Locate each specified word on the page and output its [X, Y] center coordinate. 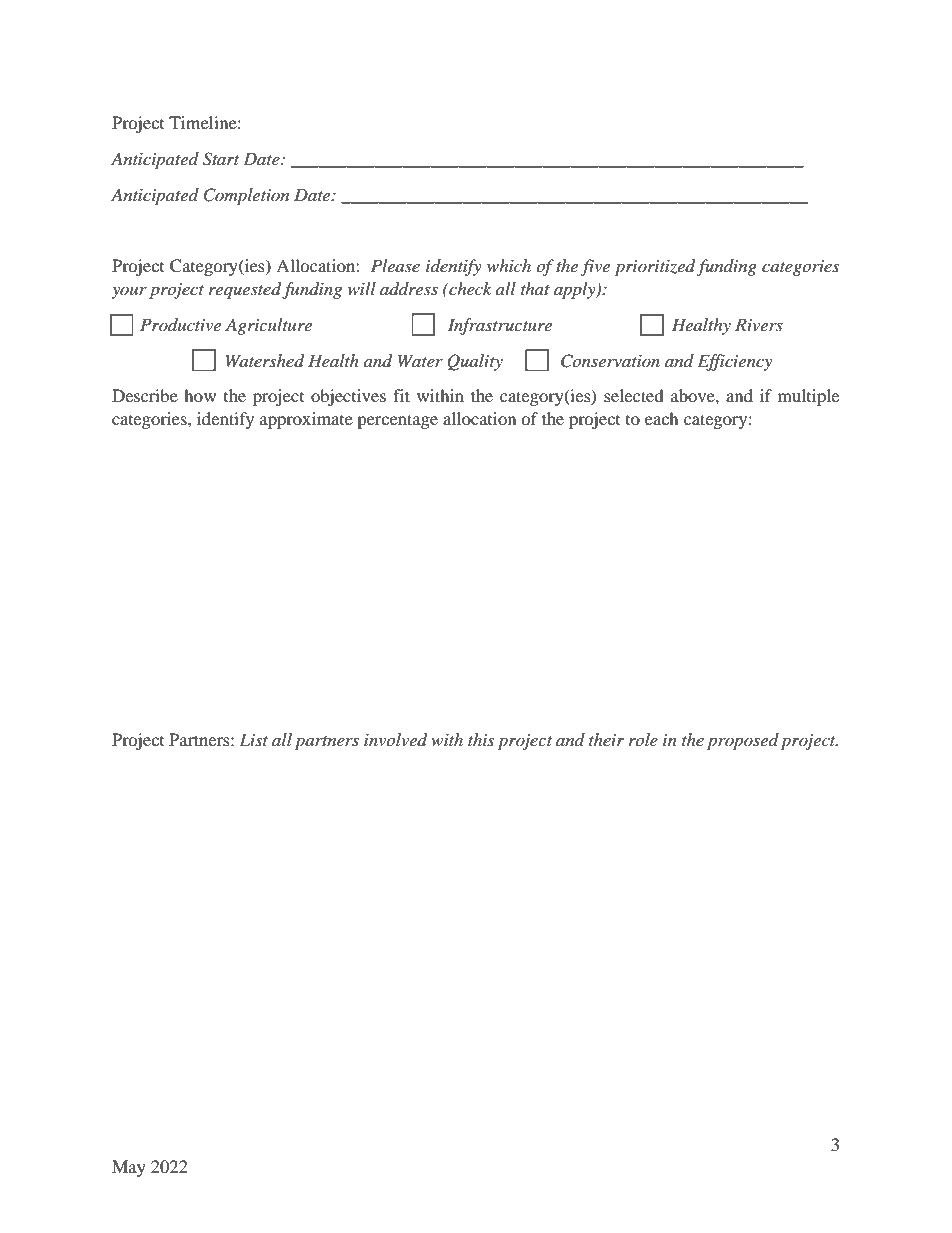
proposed [743, 741]
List [253, 739]
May [129, 1168]
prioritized [655, 267]
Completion [246, 196]
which [509, 265]
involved [395, 740]
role [643, 739]
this [481, 739]
